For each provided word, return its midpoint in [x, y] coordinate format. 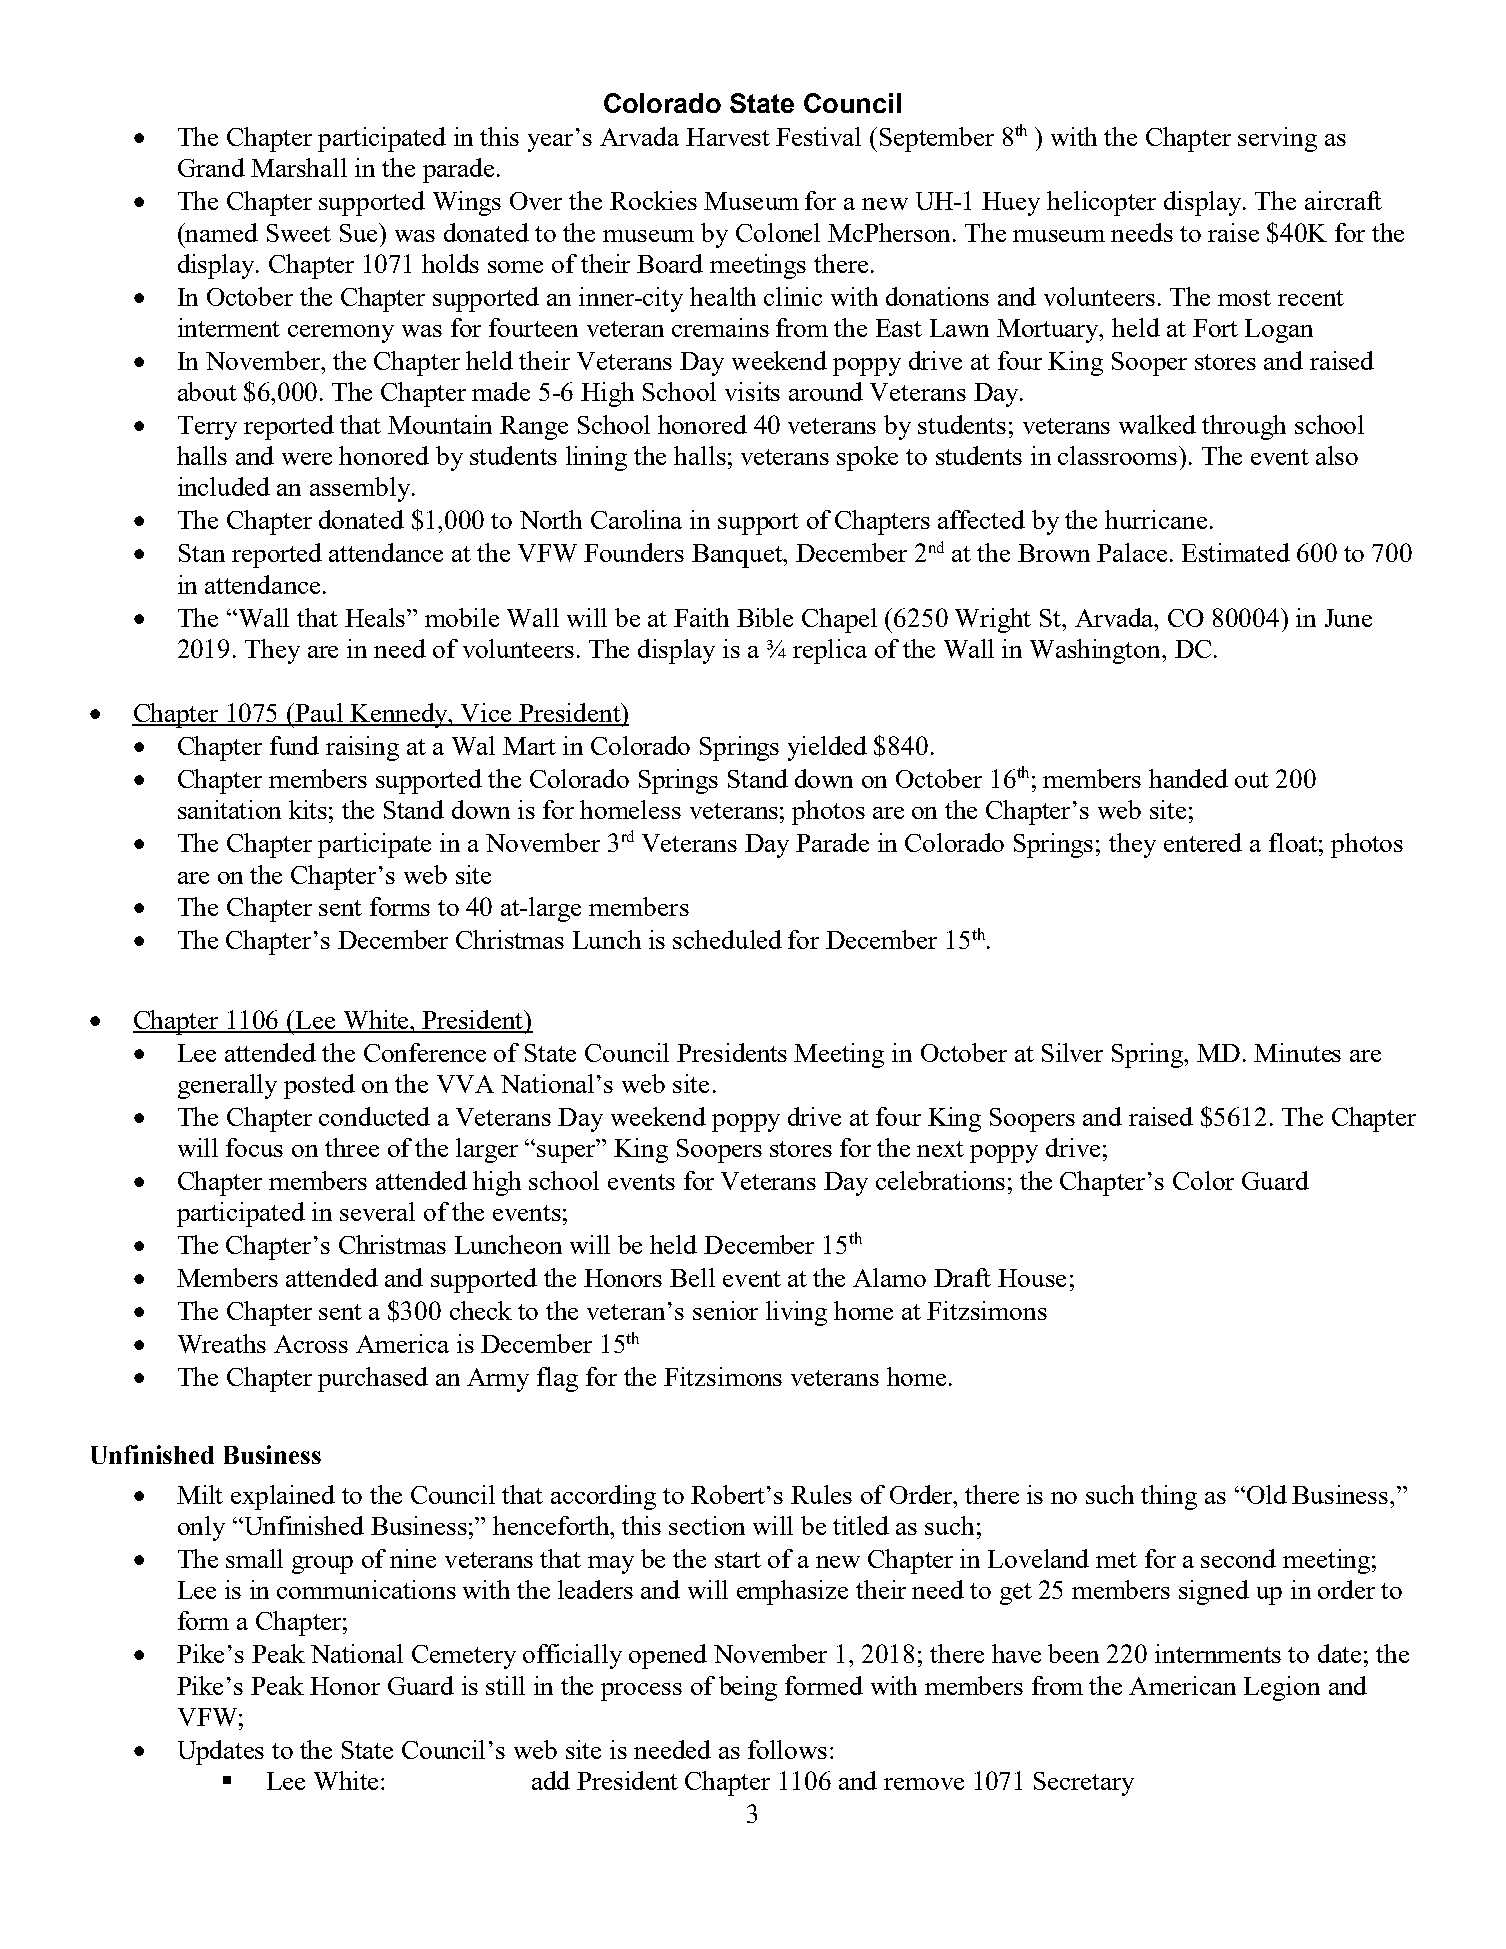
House [1032, 1278]
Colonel [778, 232]
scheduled [727, 939]
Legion [1282, 1688]
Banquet [738, 556]
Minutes [1297, 1052]
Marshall [299, 167]
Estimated [1236, 552]
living [796, 1313]
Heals [376, 617]
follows [787, 1749]
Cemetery [464, 1657]
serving [1277, 139]
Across [311, 1344]
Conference [425, 1052]
